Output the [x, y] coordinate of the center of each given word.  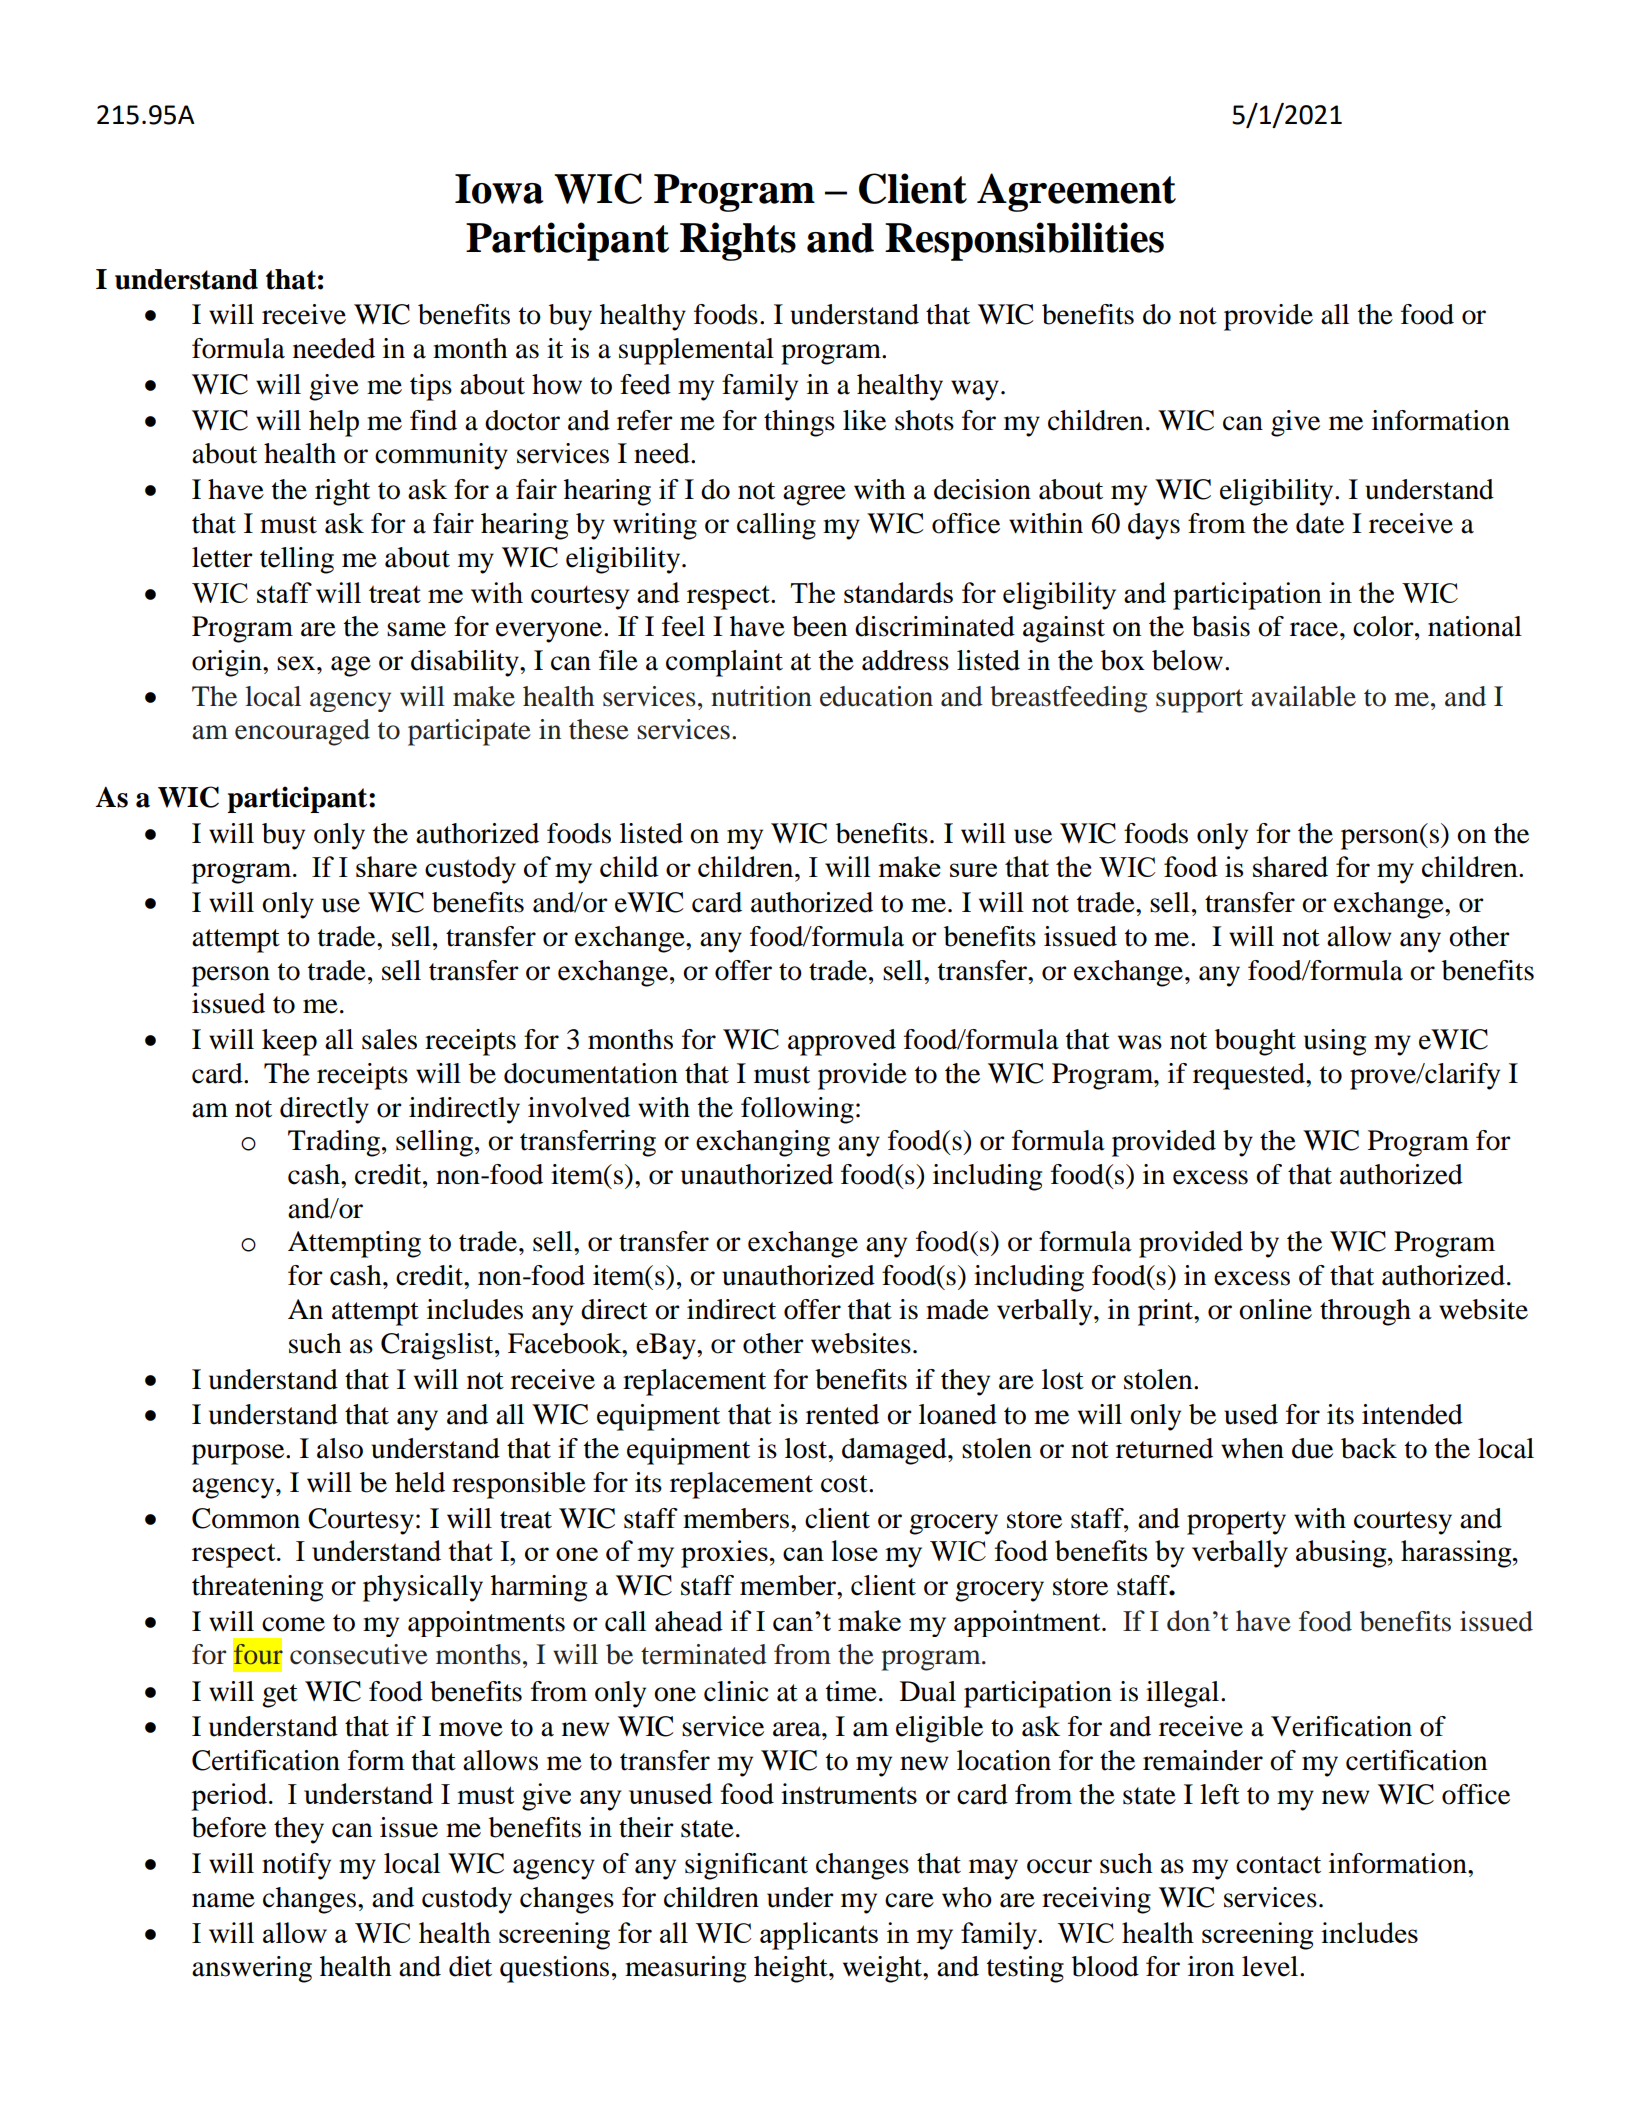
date [1320, 523]
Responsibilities [1024, 241]
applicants [819, 1936]
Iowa [499, 189]
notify [296, 1866]
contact [1278, 1865]
